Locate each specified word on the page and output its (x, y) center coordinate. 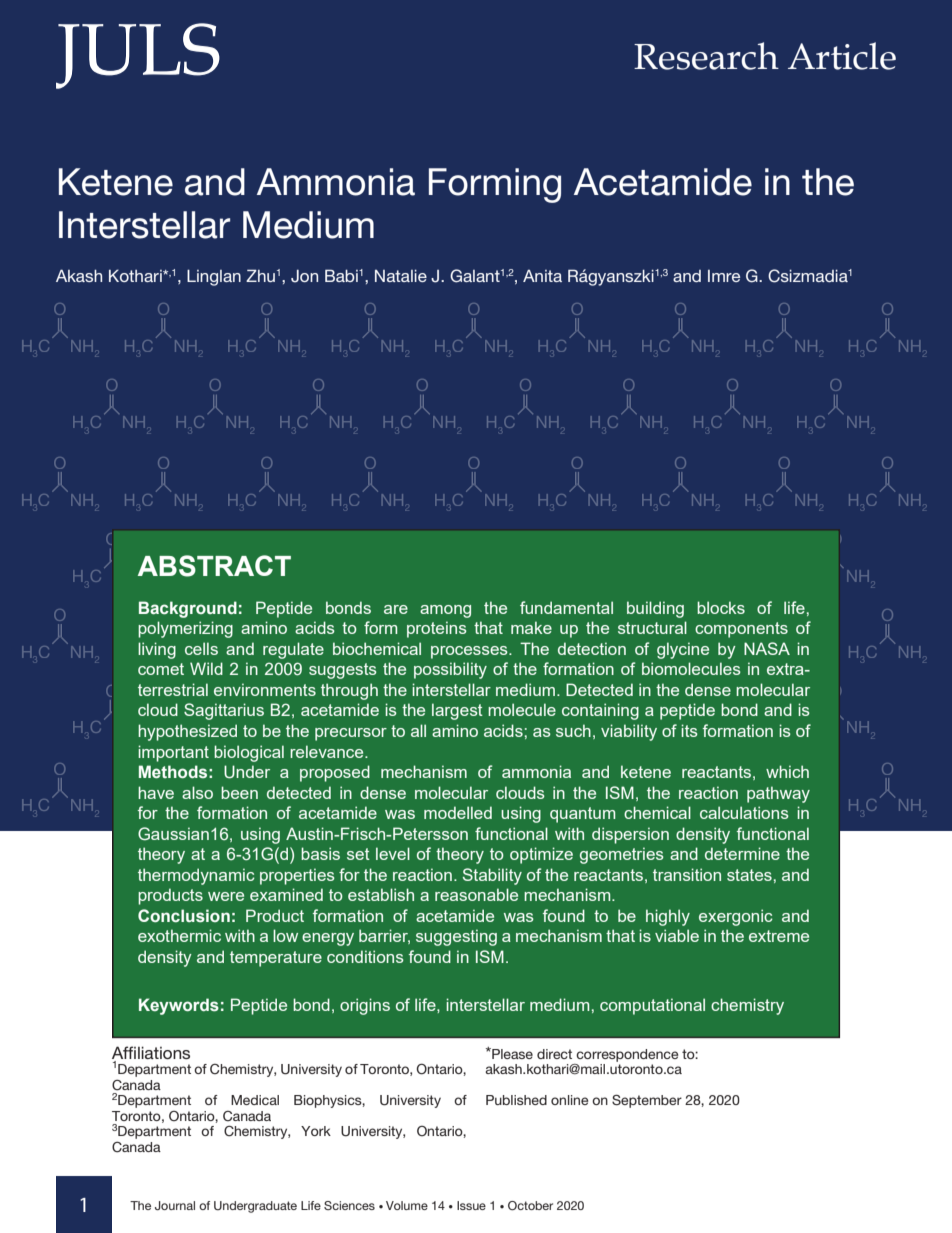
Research (706, 56)
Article (842, 56)
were (226, 896)
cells (201, 648)
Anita (542, 276)
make (531, 627)
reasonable (476, 894)
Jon (304, 276)
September (647, 1101)
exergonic (736, 917)
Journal (175, 1205)
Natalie (401, 276)
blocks (721, 607)
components (741, 630)
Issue (471, 1205)
